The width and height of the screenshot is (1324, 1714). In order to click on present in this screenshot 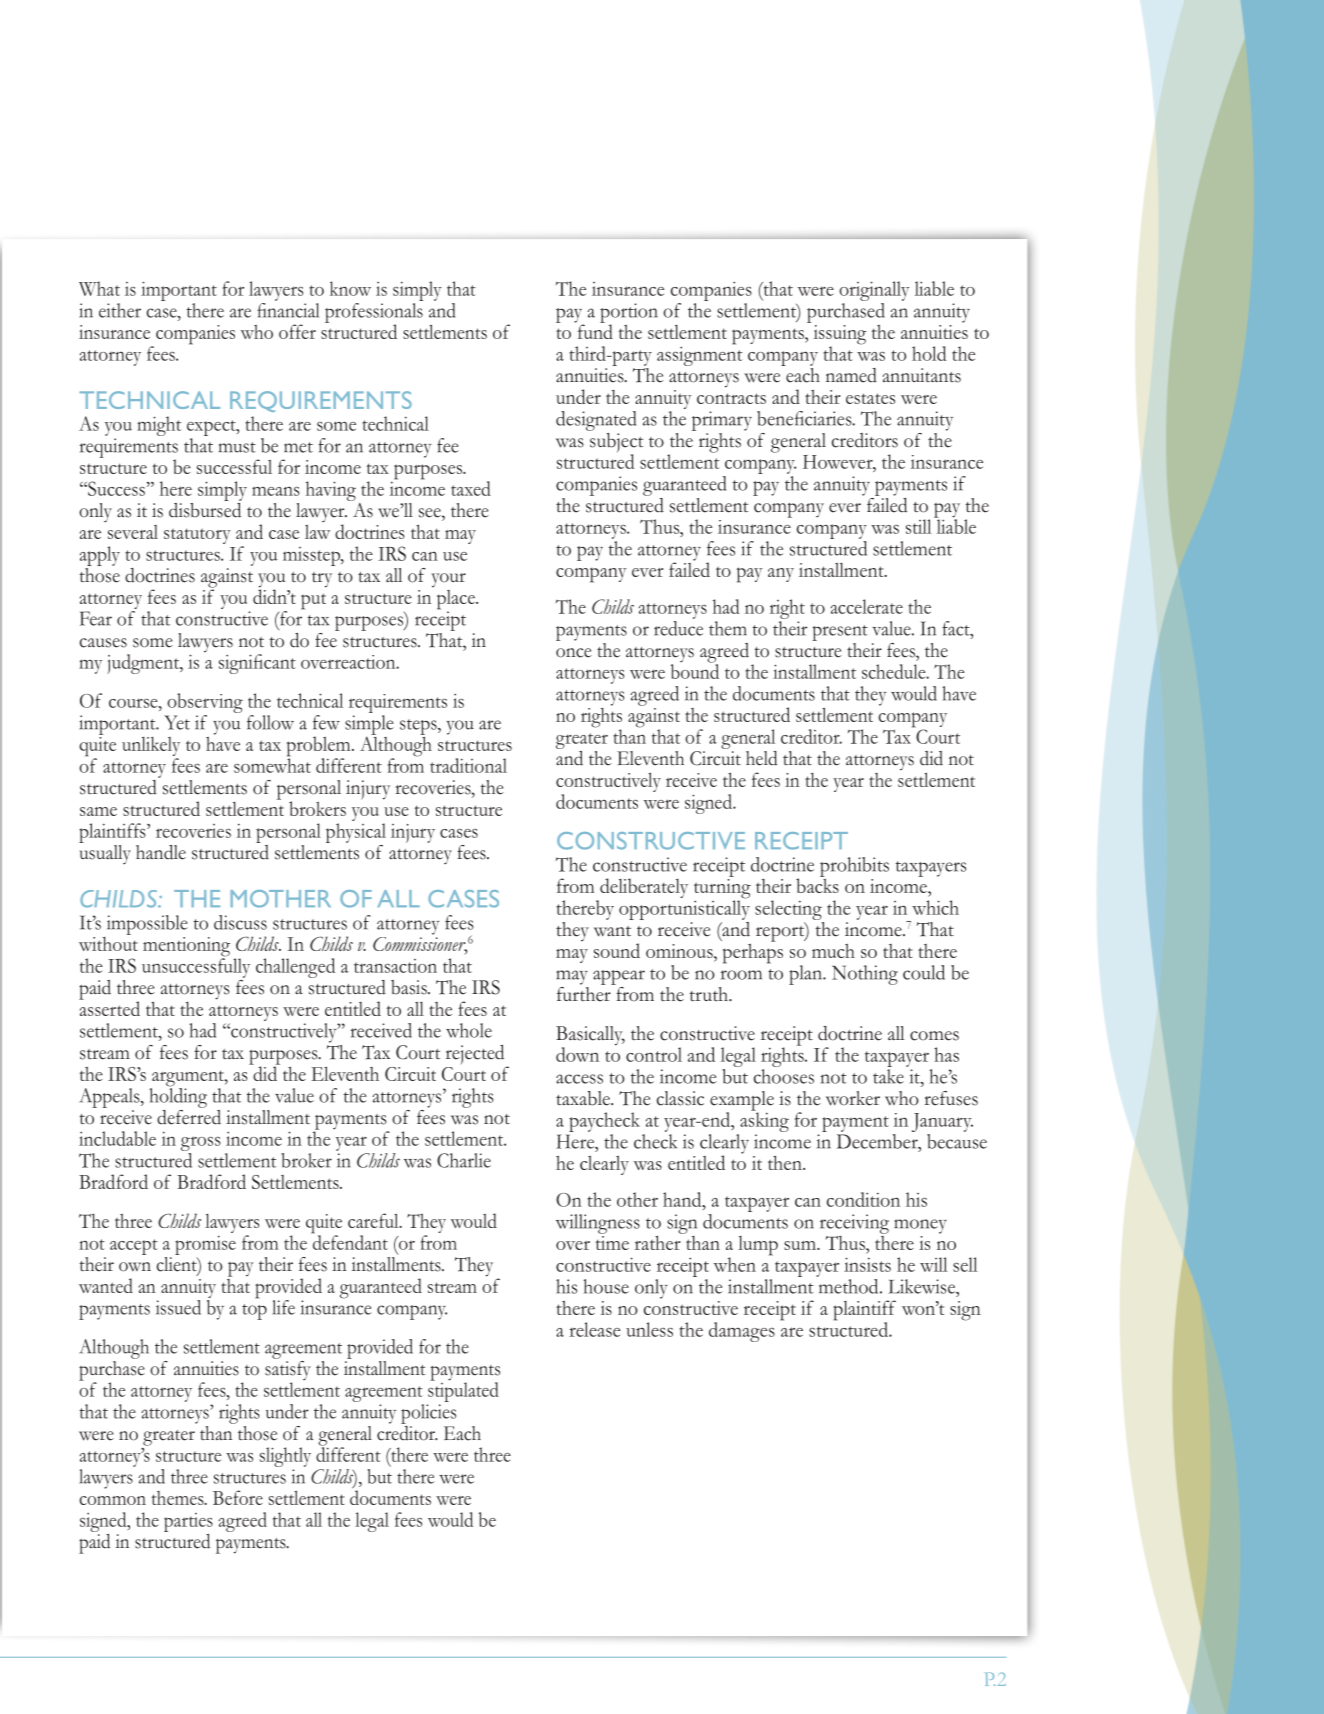, I will do `click(840, 633)`.
